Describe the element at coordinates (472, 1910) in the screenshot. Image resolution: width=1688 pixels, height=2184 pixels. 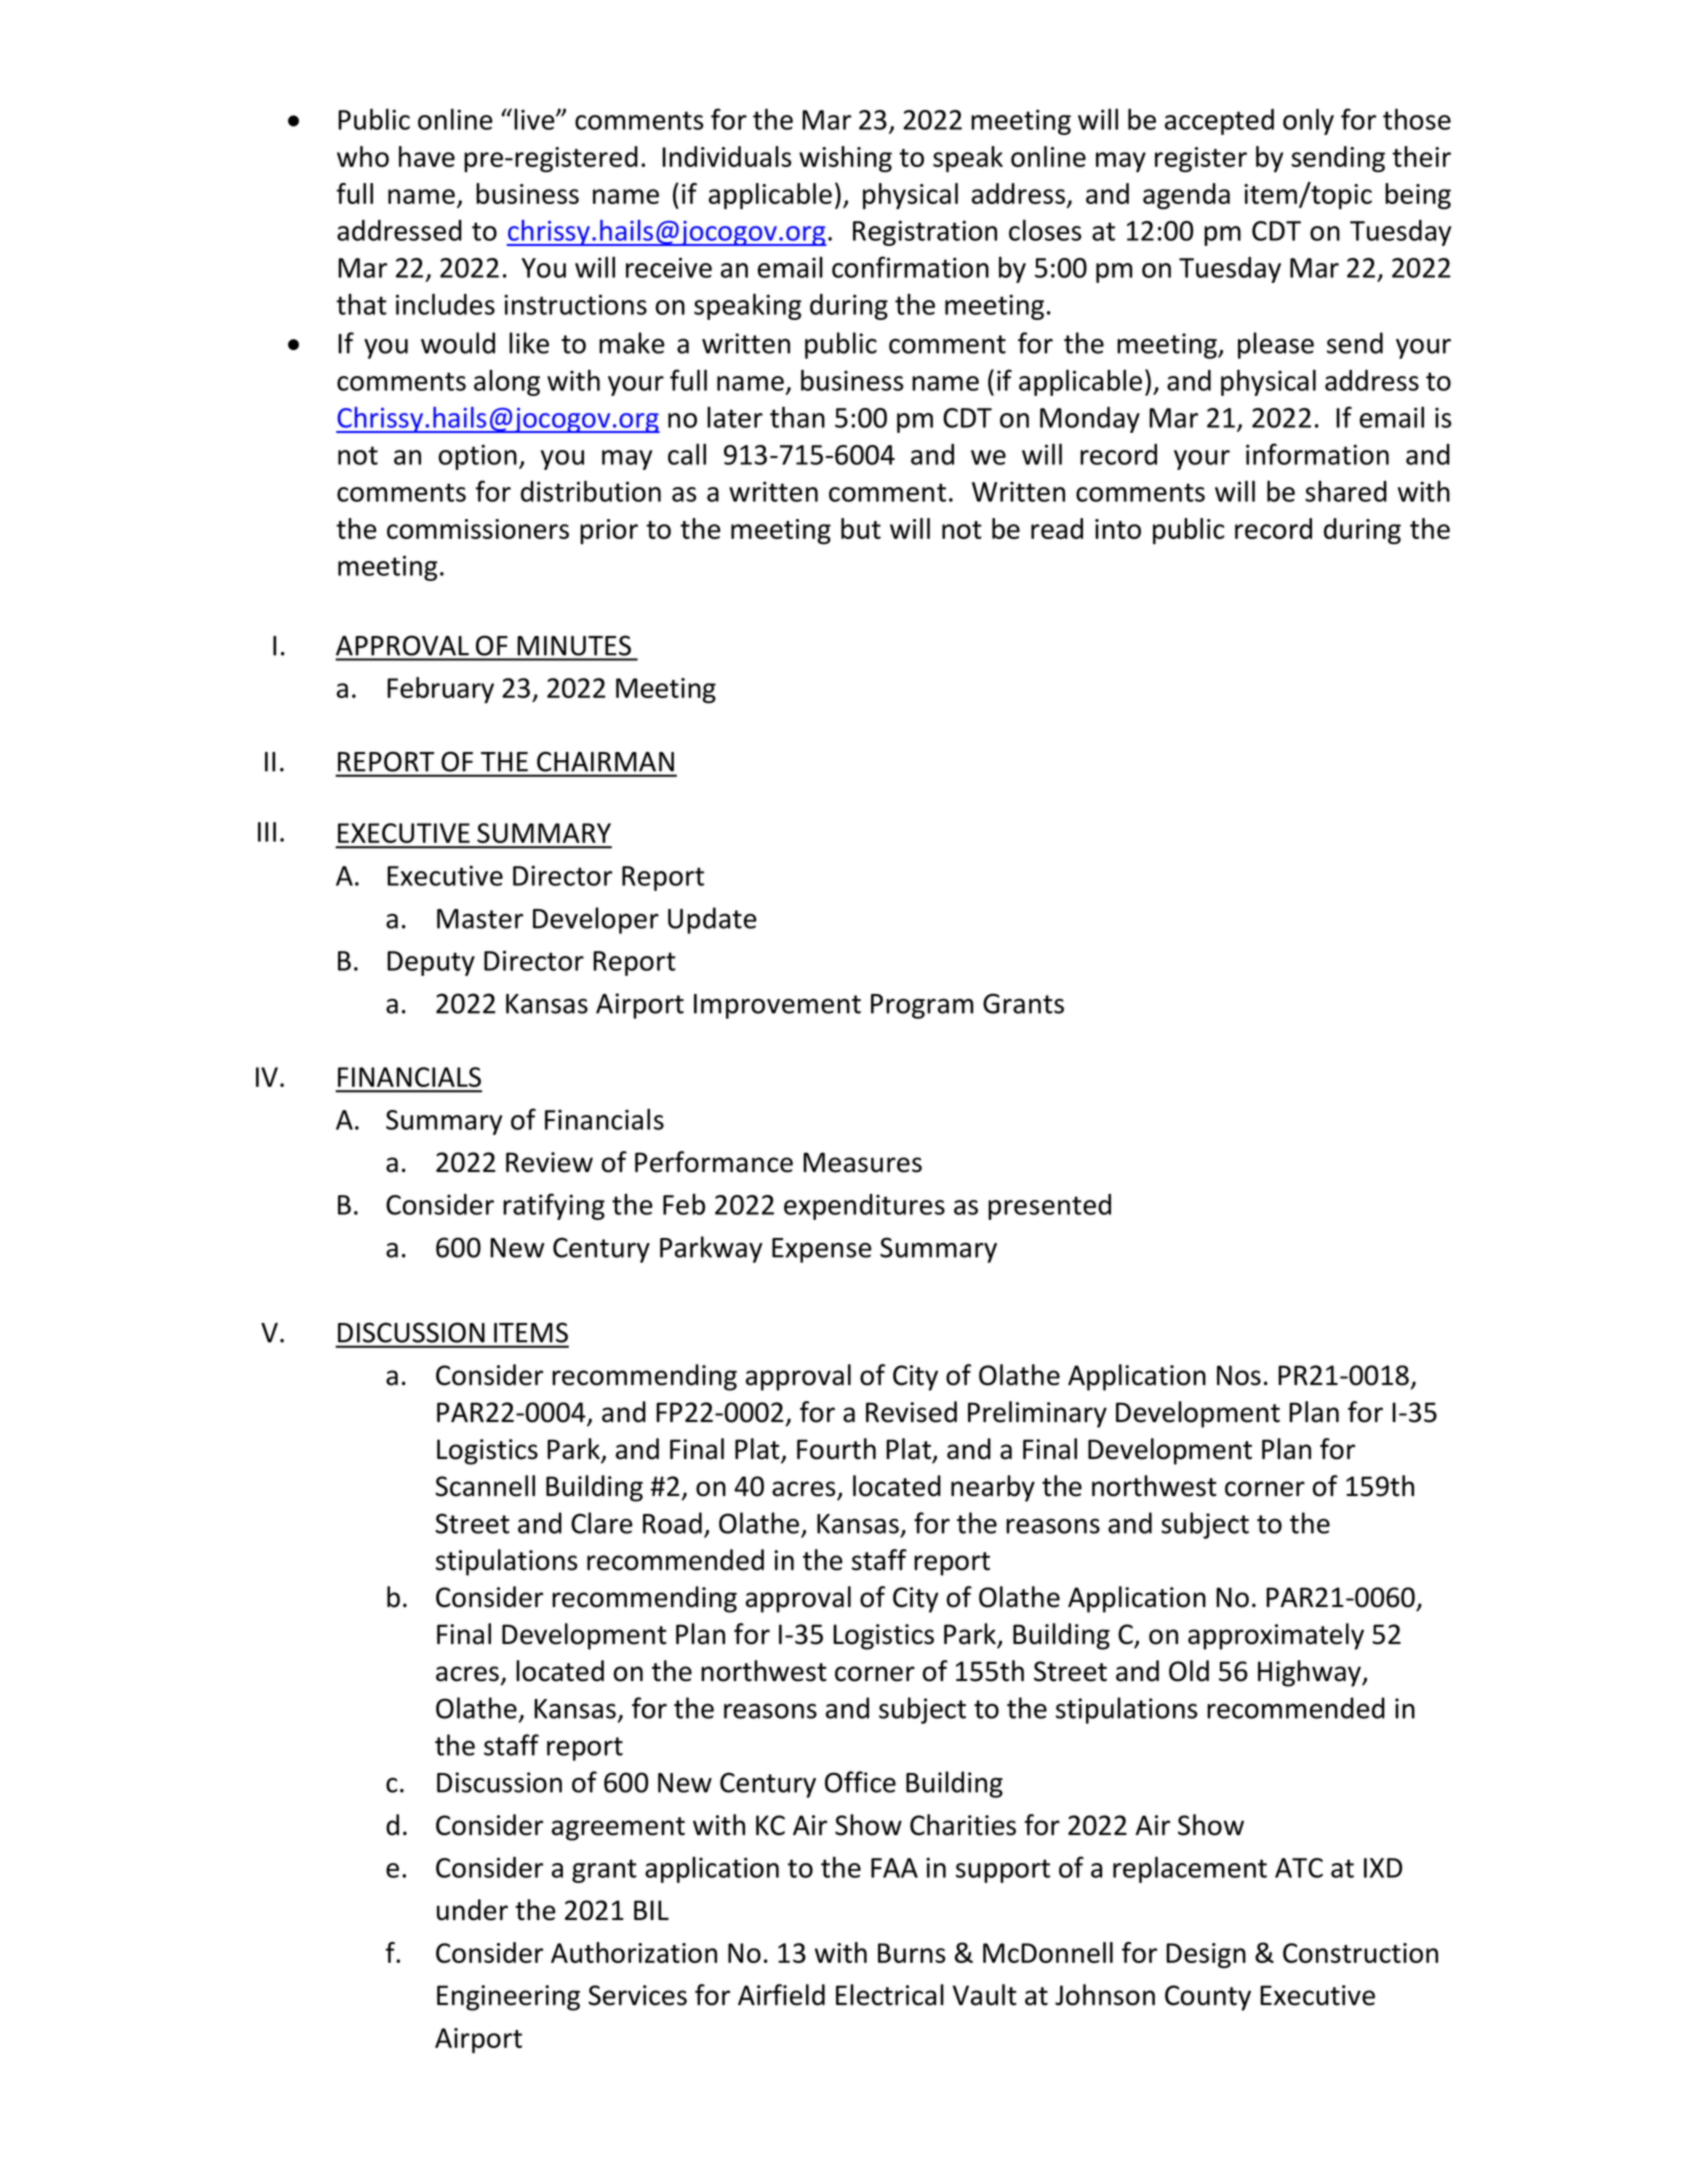
I see `under` at that location.
